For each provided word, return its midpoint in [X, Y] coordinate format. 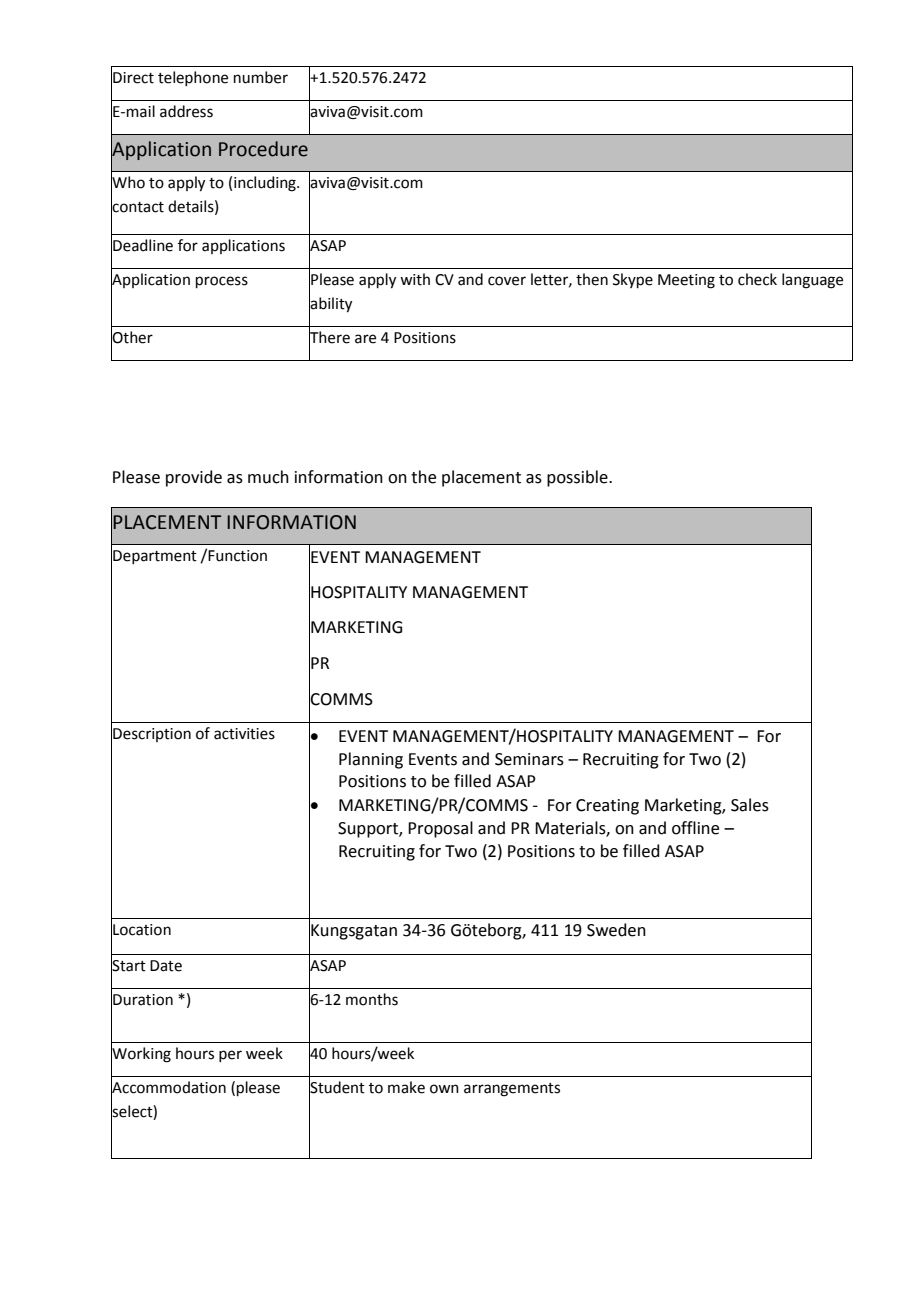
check [757, 279]
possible [578, 478]
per [230, 1056]
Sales [750, 805]
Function [237, 556]
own [444, 1089]
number [261, 77]
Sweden [616, 930]
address [186, 111]
